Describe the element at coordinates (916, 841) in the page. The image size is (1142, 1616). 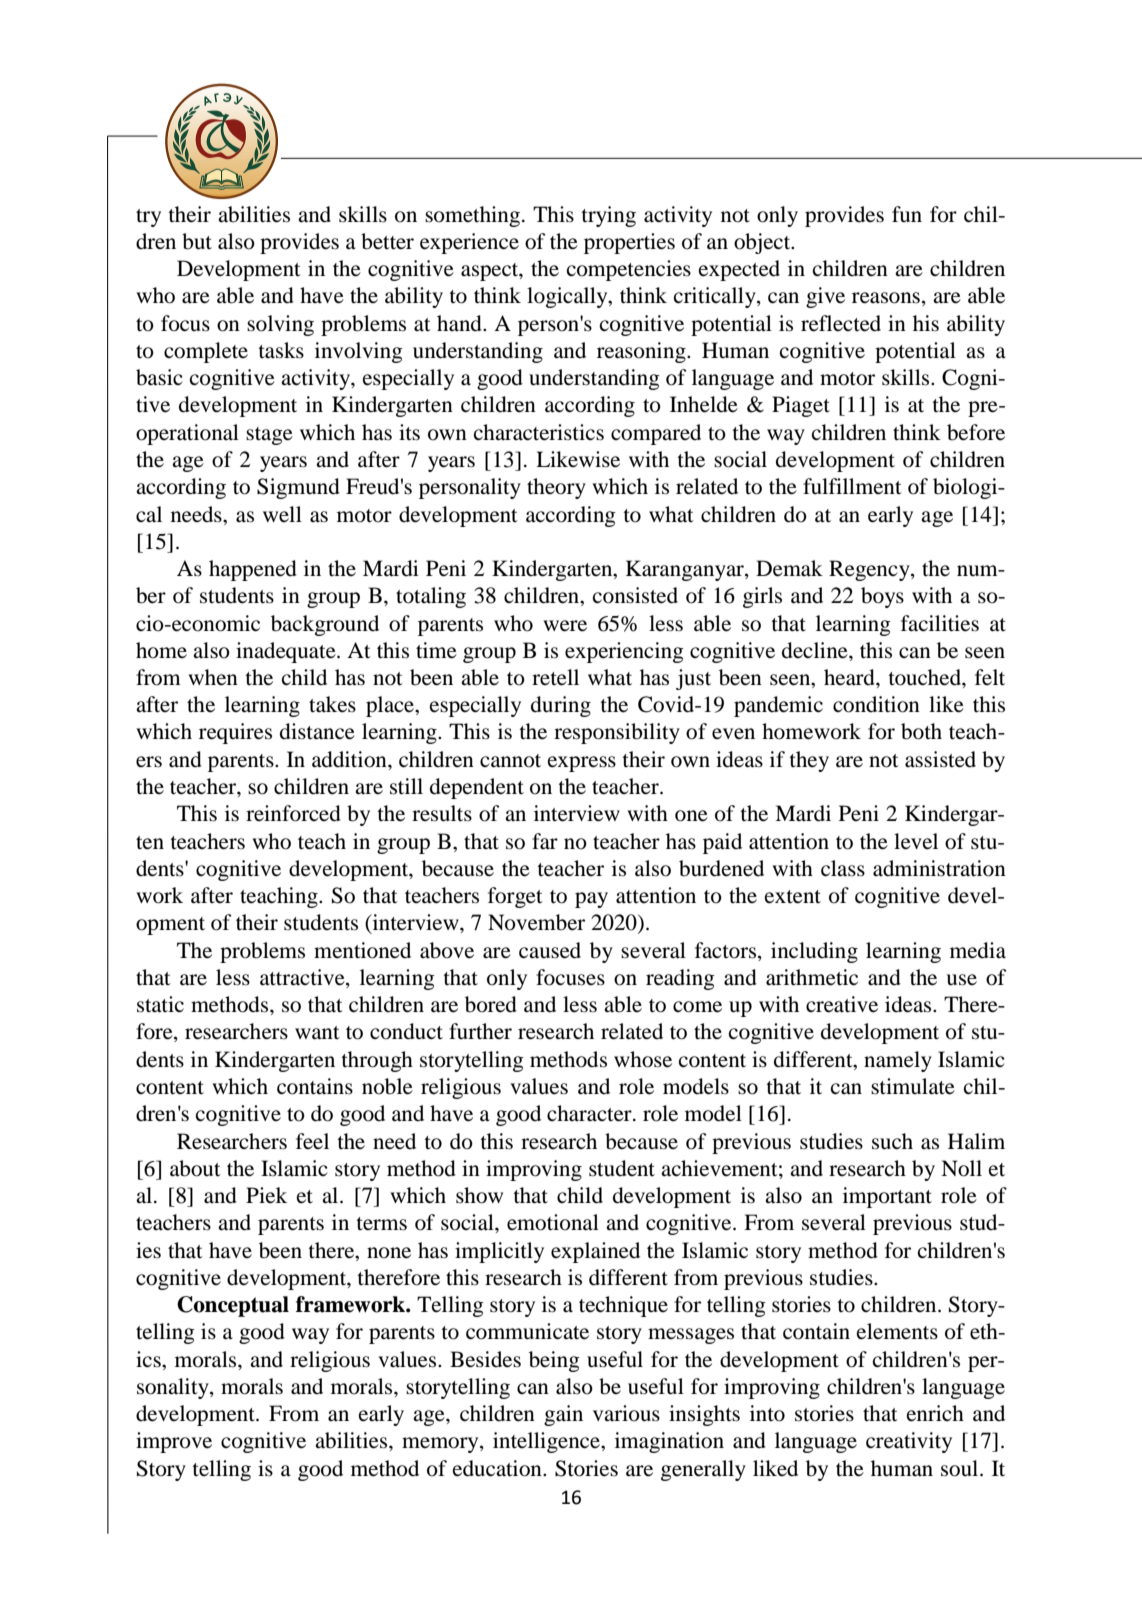
I see `level` at that location.
